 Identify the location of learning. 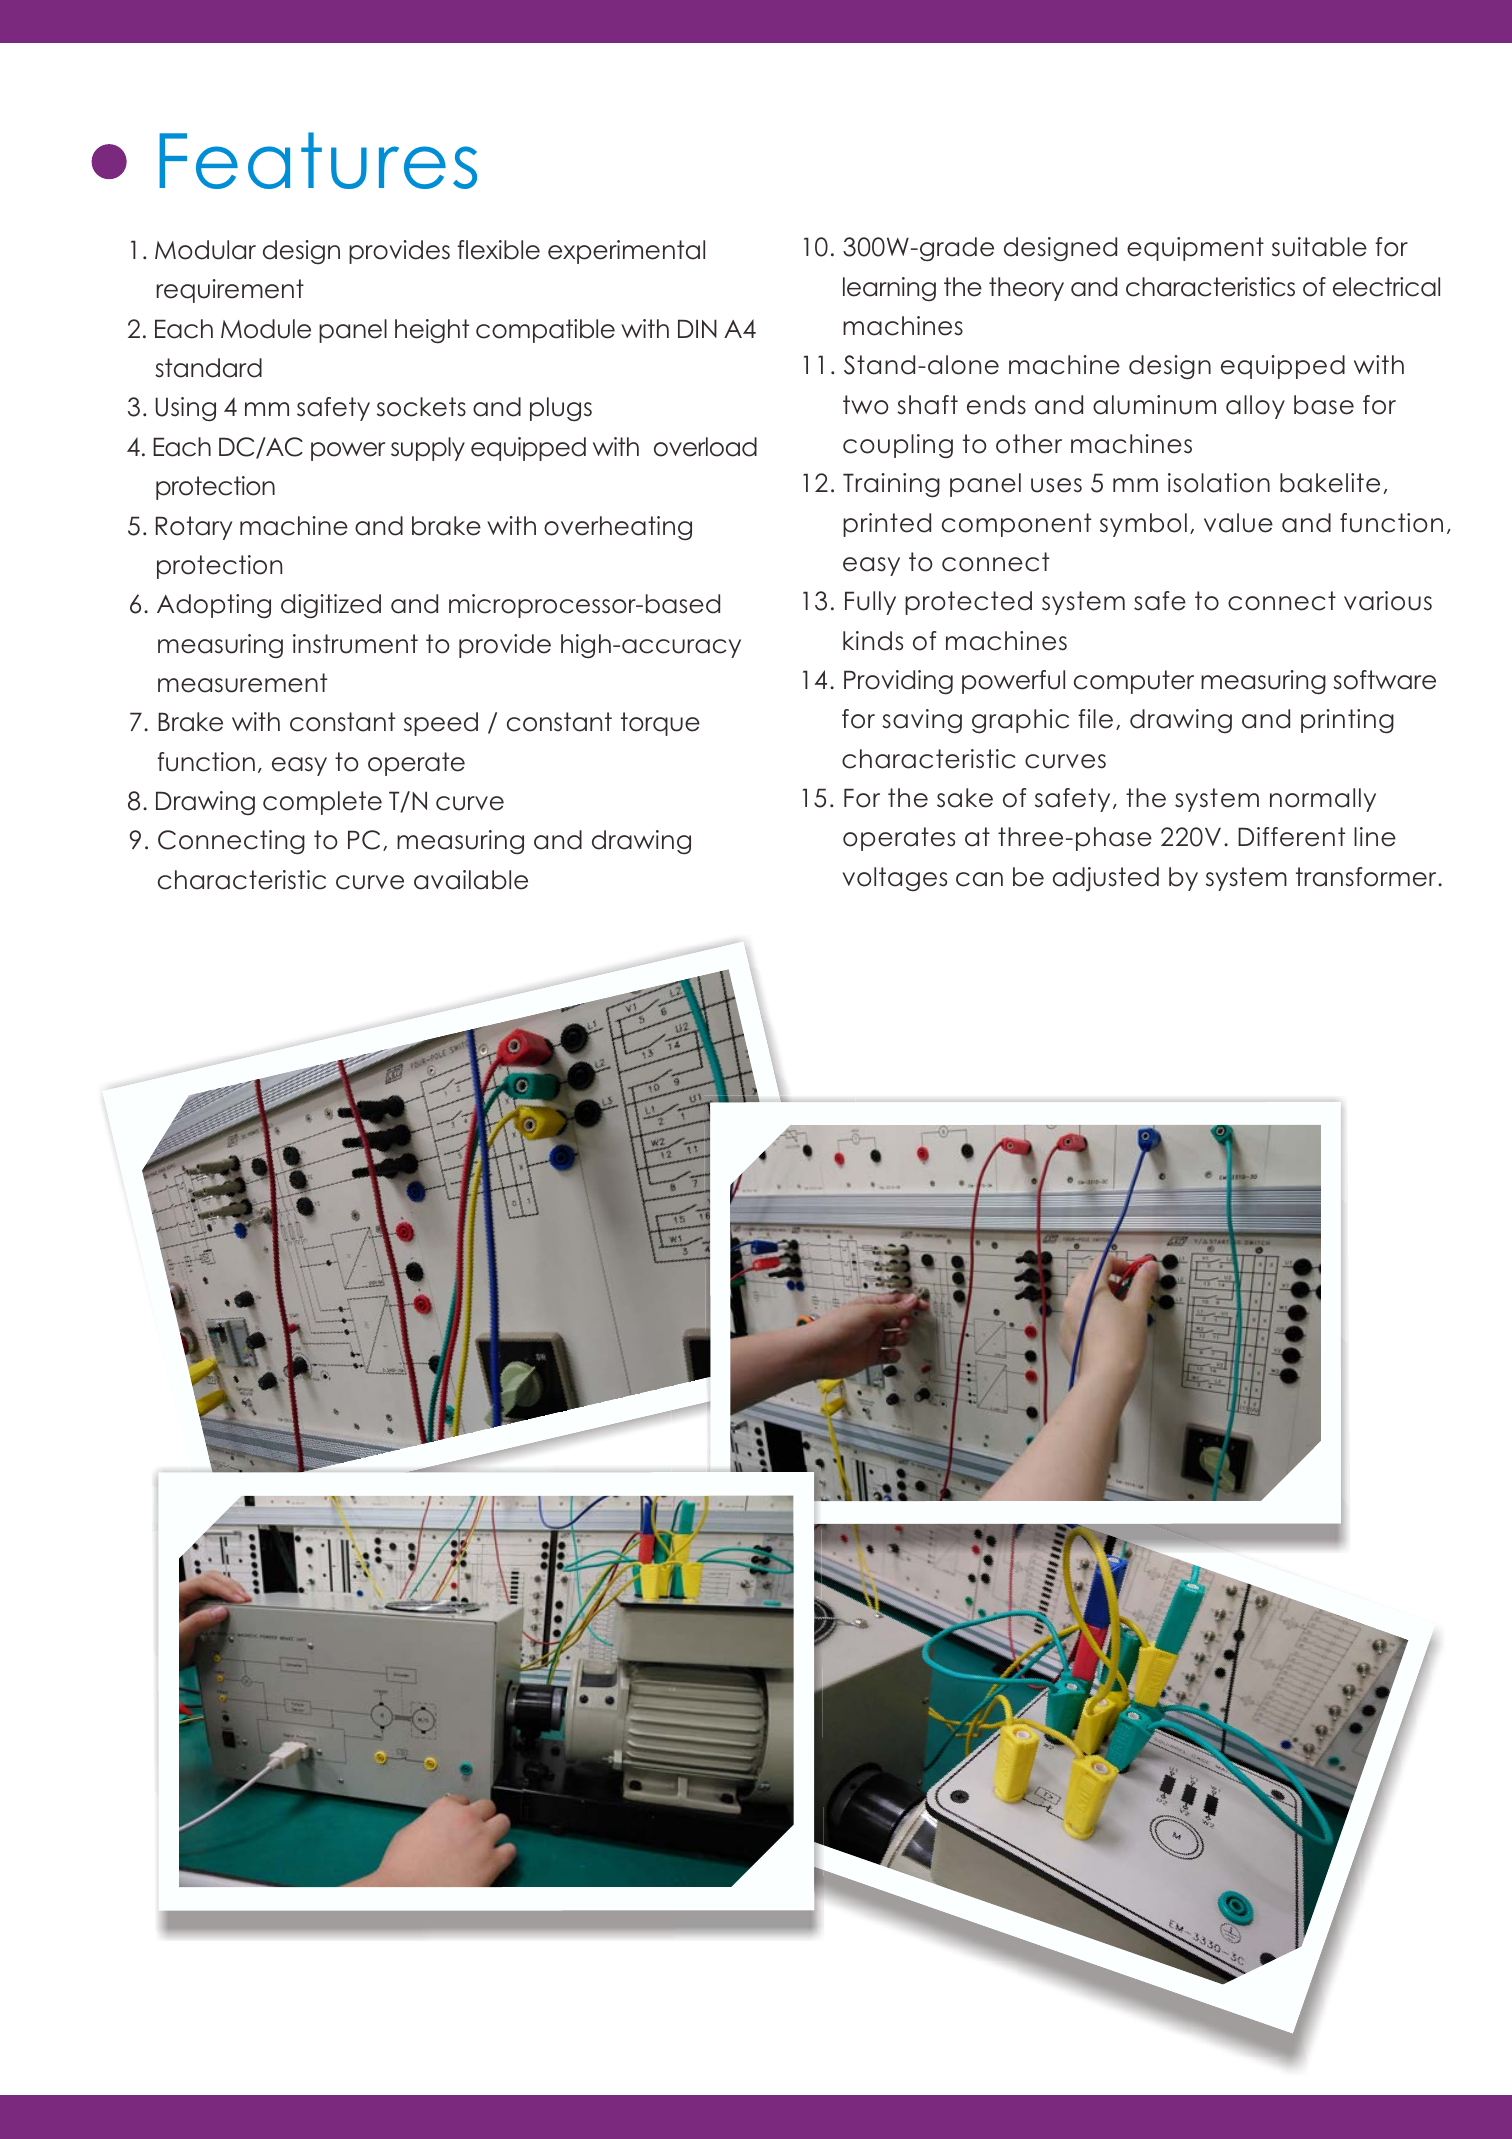
(889, 289).
